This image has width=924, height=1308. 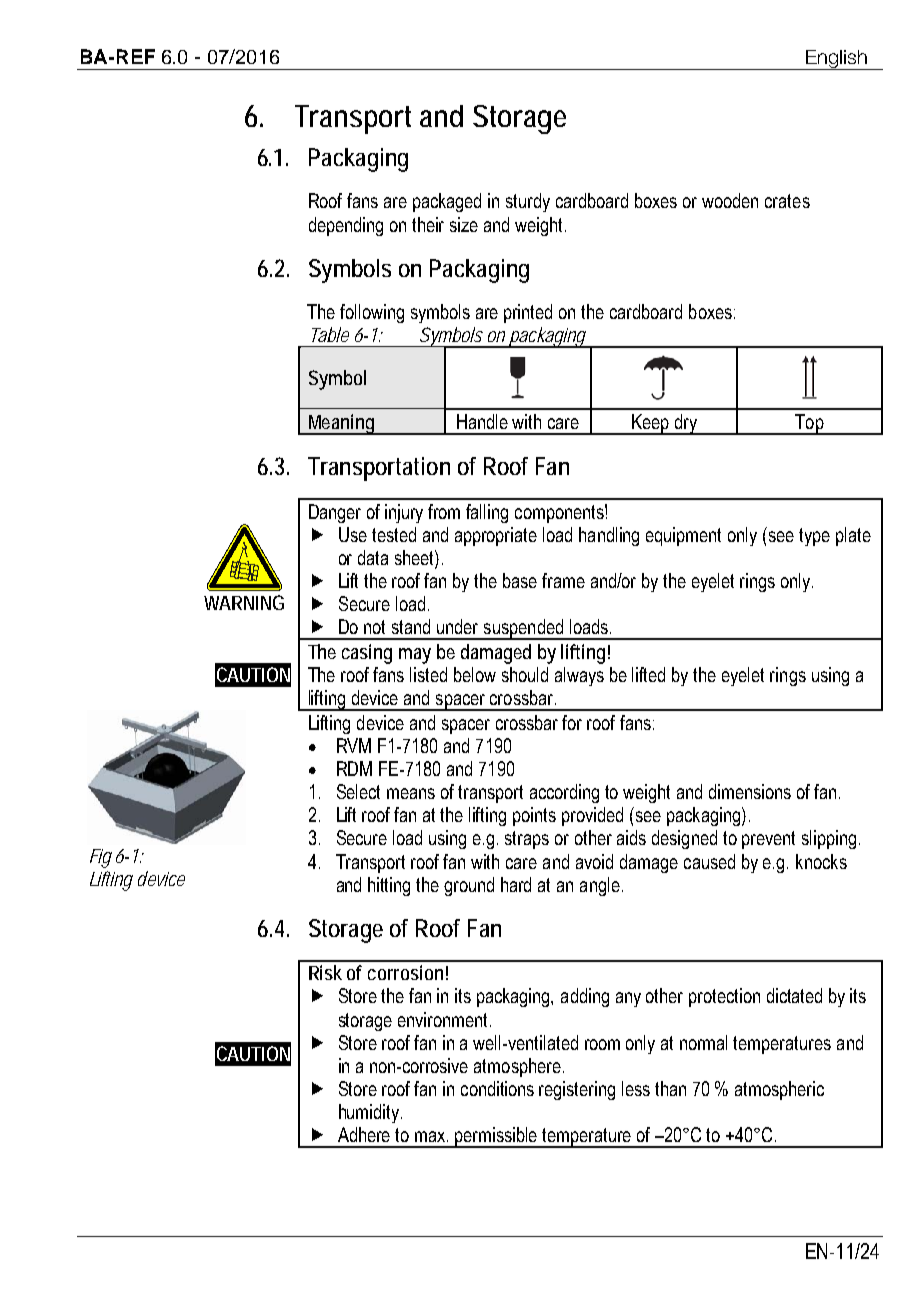 I want to click on type, so click(x=814, y=537).
